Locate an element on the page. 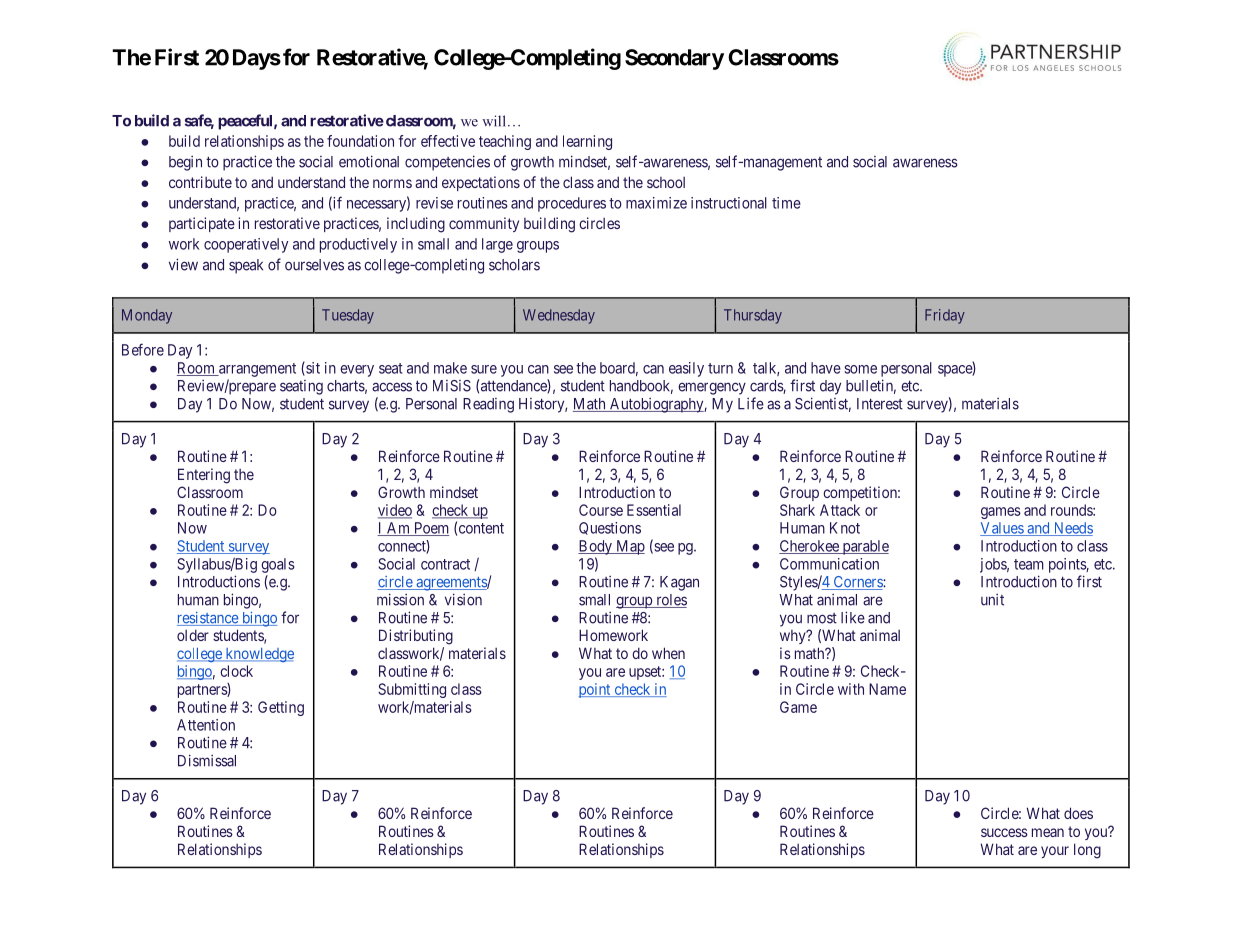 Image resolution: width=1233 pixels, height=952 pixels. Wednesday is located at coordinates (559, 316).
